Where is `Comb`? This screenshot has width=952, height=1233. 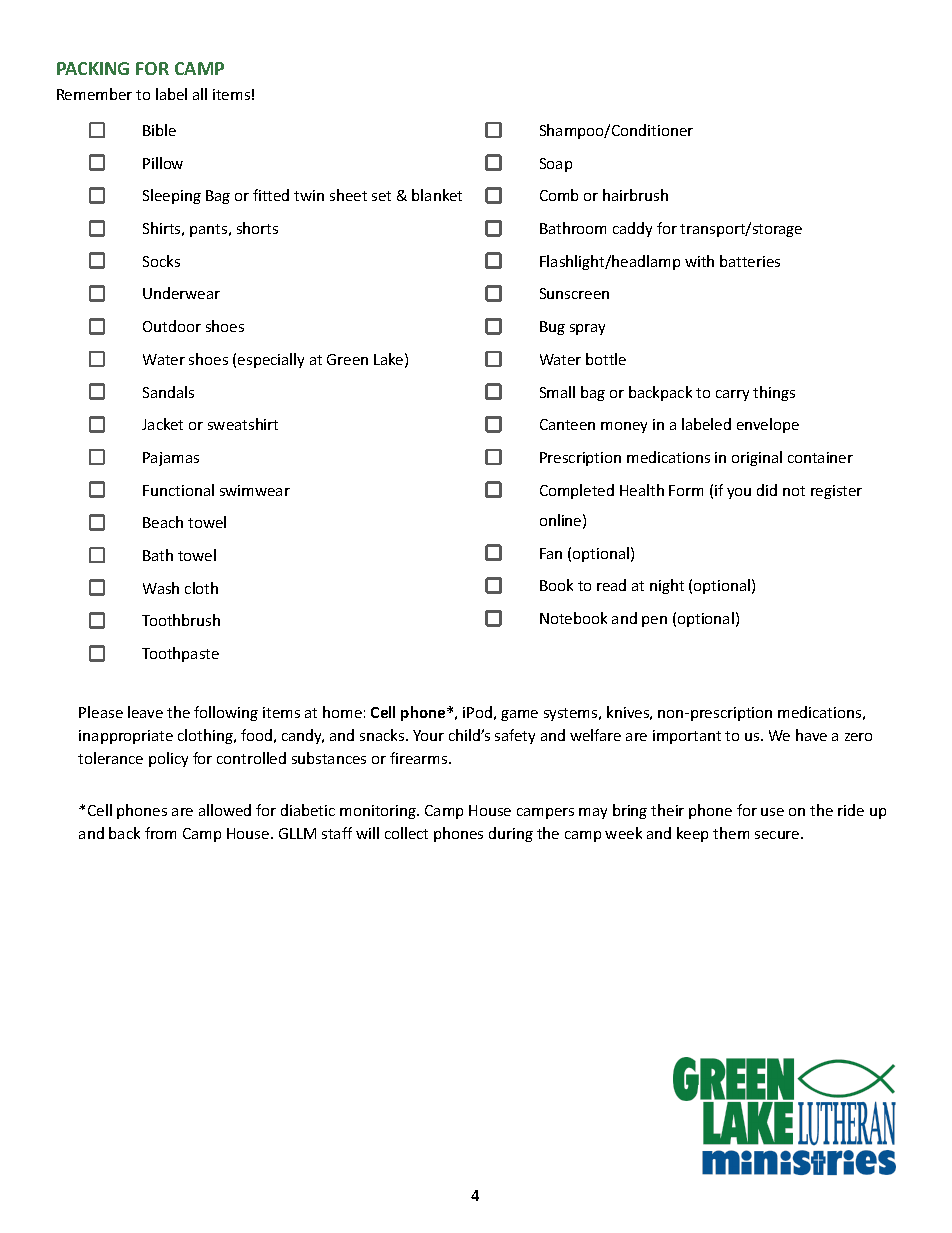
Comb is located at coordinates (559, 195).
